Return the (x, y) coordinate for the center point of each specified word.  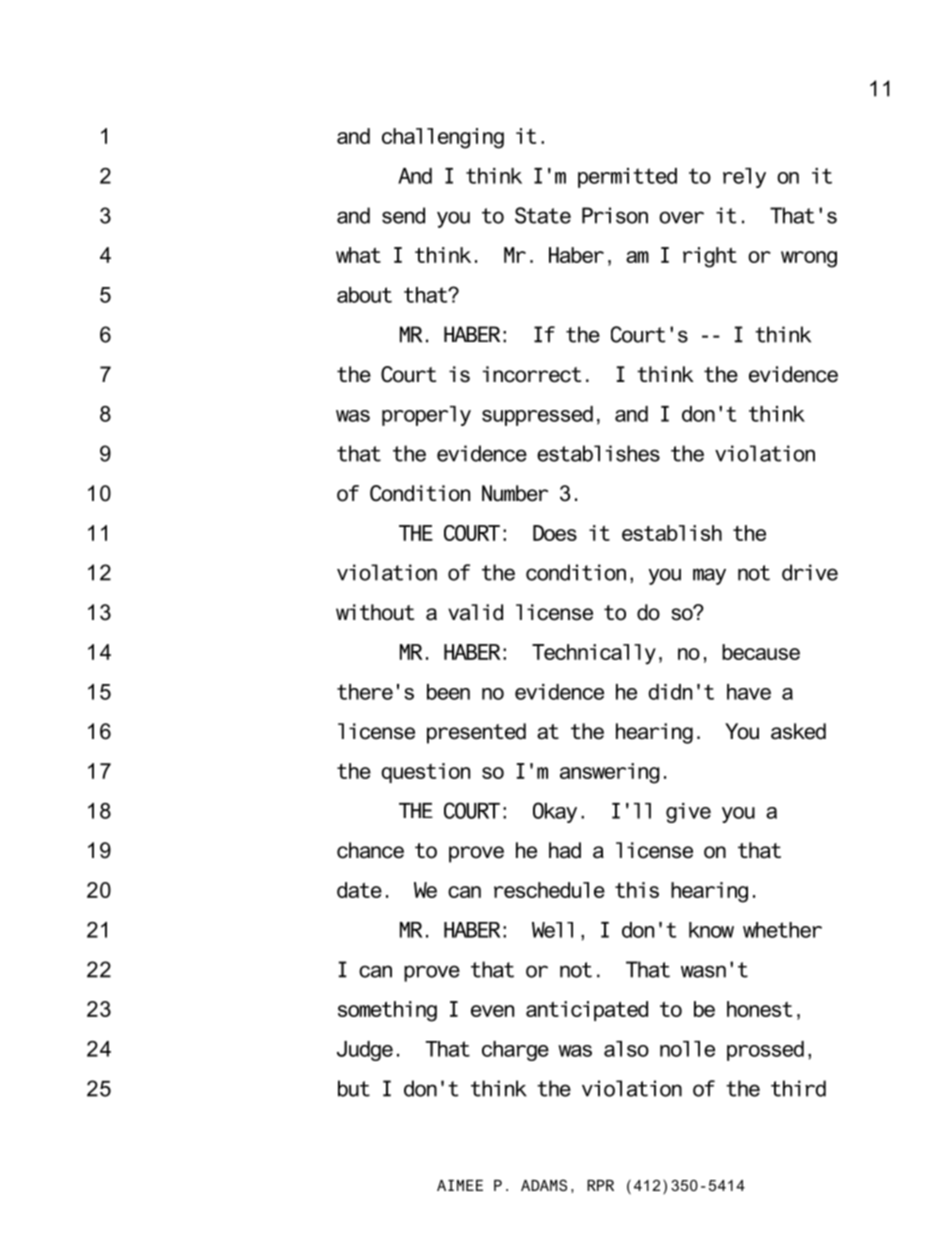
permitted (627, 178)
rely (744, 178)
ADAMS (544, 1185)
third (798, 1088)
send (403, 215)
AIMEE (460, 1185)
